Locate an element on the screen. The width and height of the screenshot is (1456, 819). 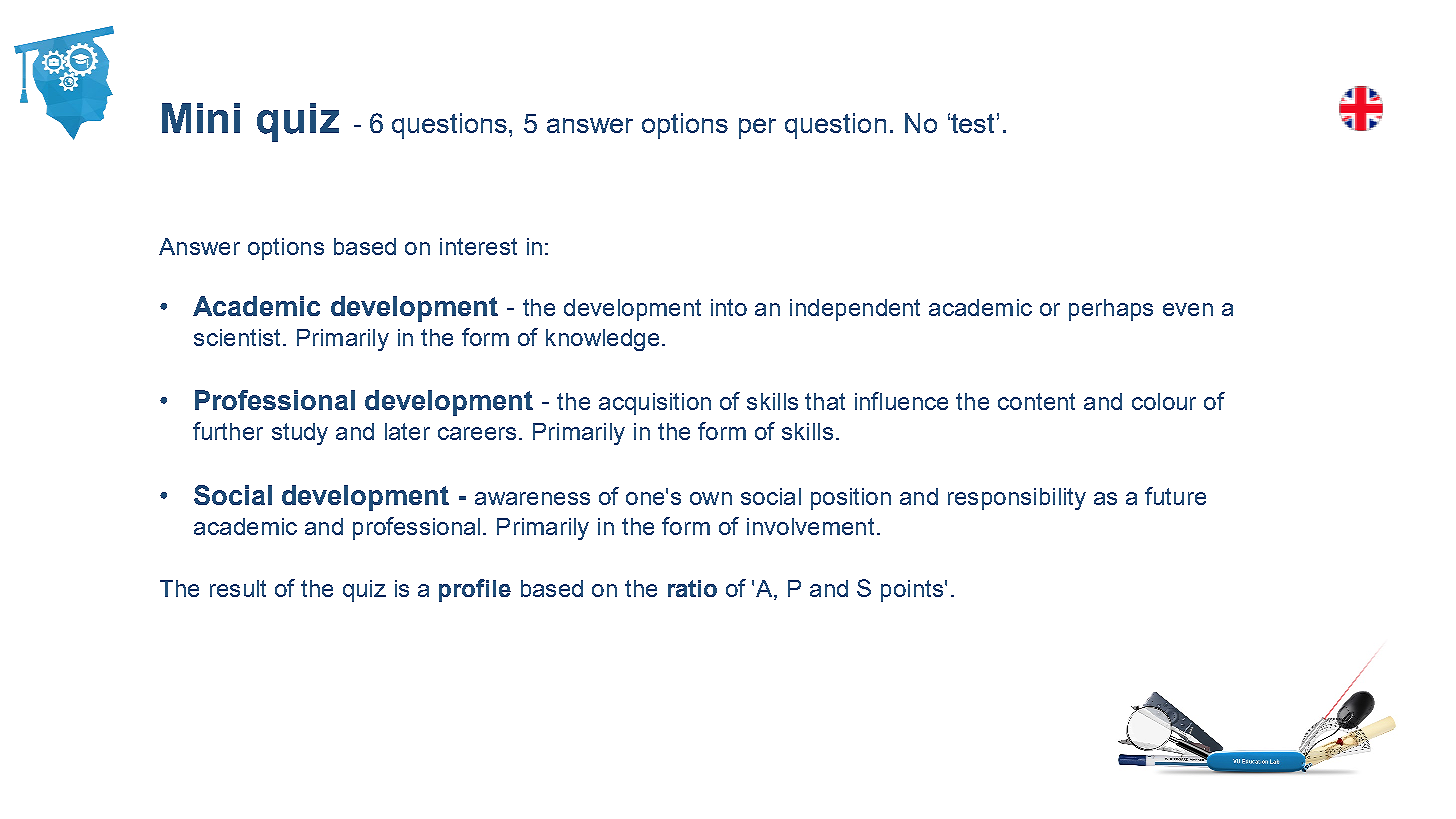
Mini is located at coordinates (201, 118).
